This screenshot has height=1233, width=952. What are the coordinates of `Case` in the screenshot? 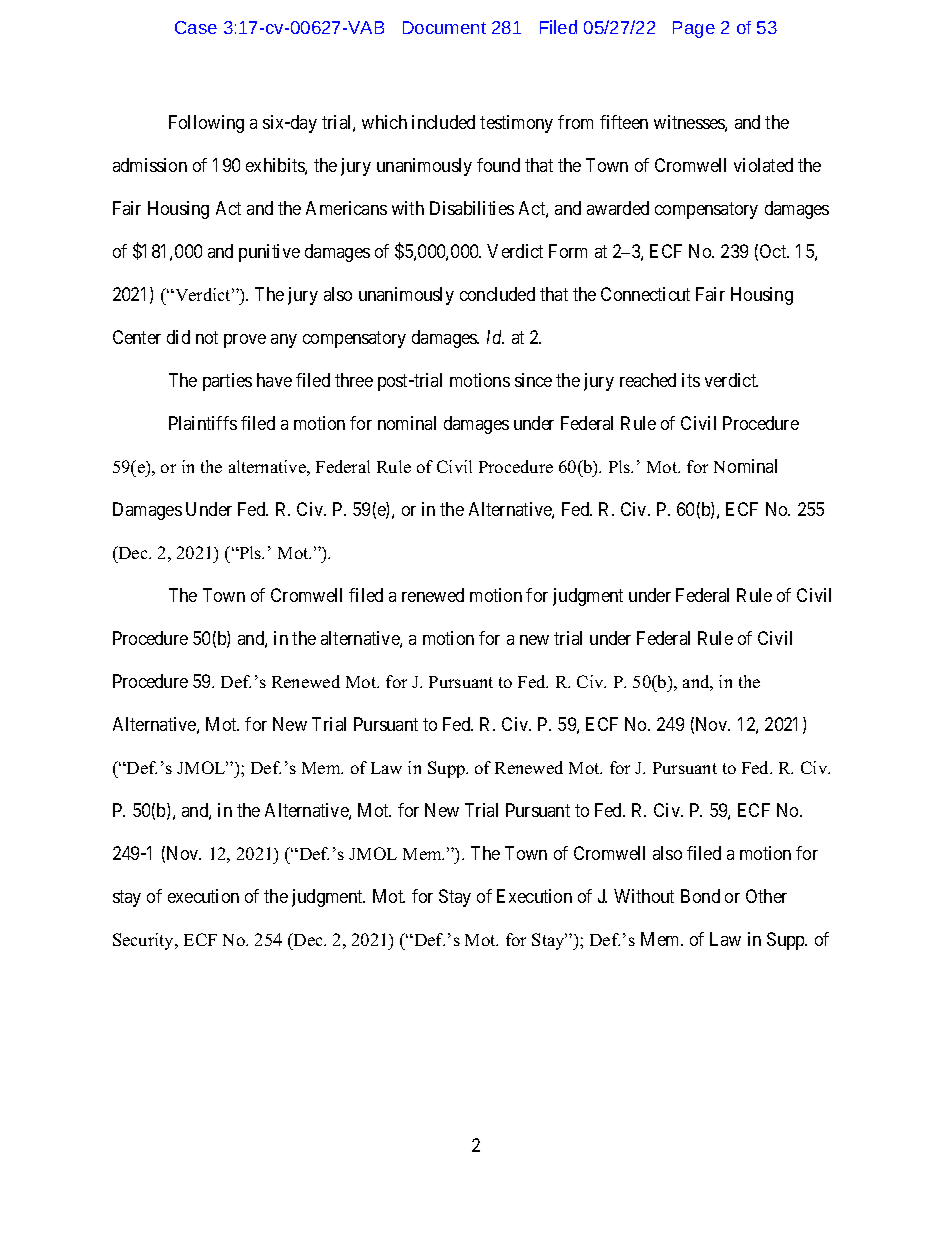 It's located at (196, 27).
